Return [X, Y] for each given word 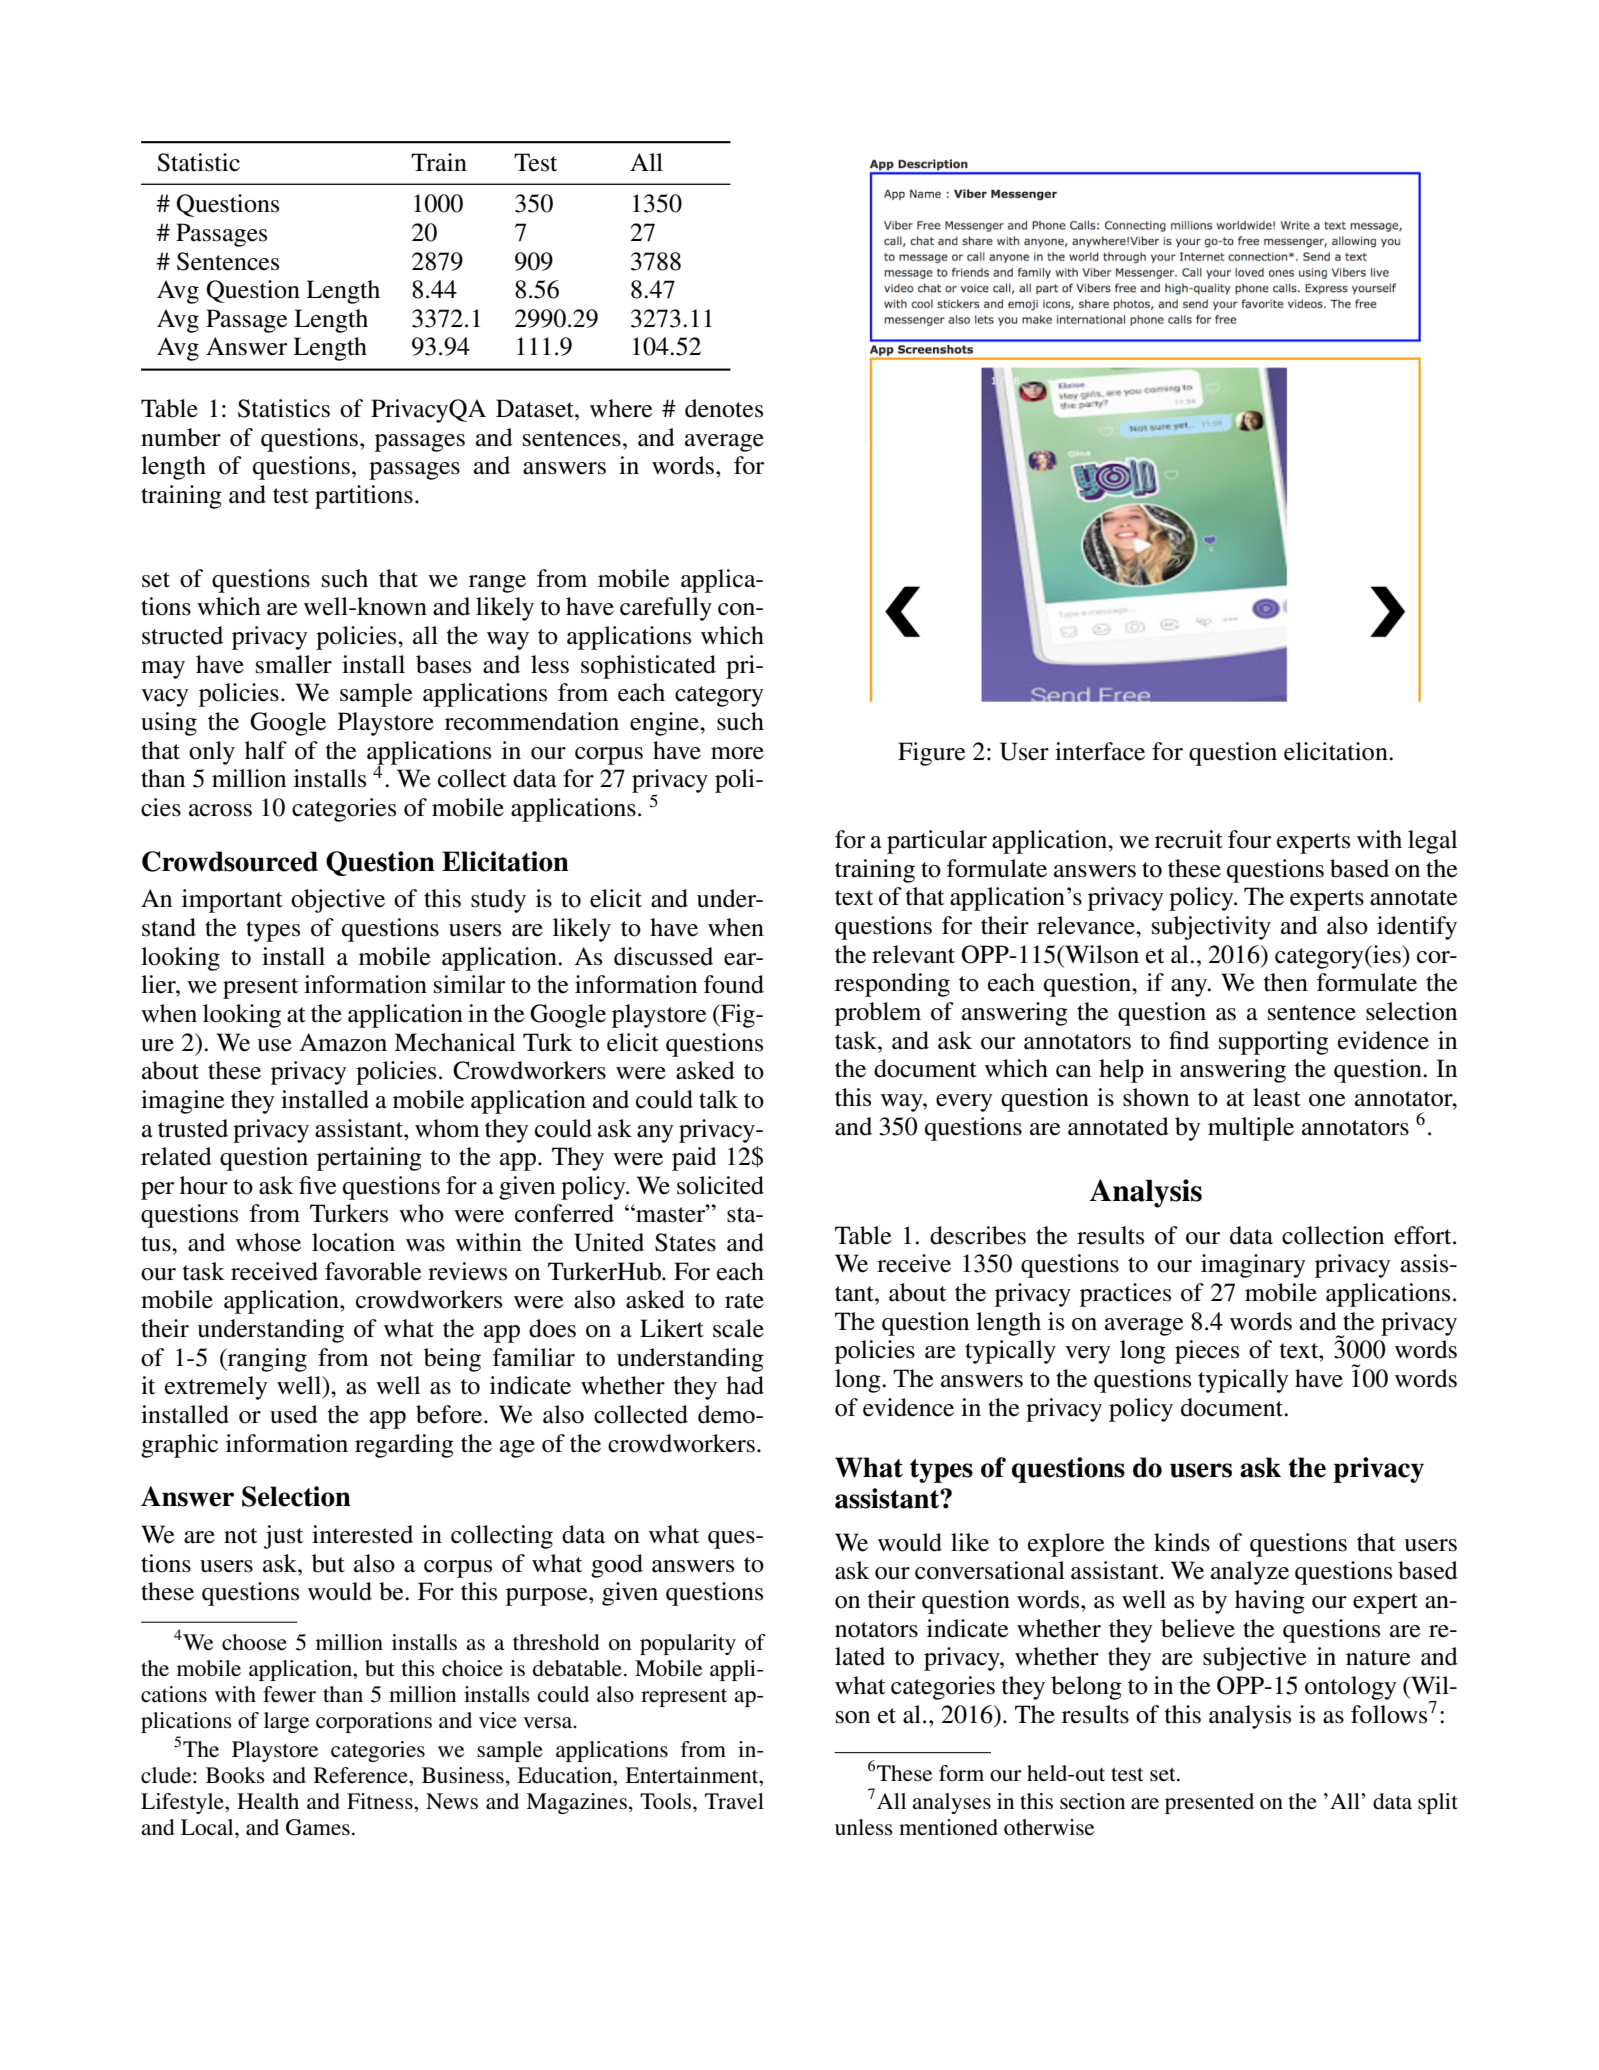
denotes [724, 408]
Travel [734, 1801]
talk [718, 1099]
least [1277, 1097]
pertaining [369, 1159]
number [181, 437]
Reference [362, 1775]
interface [1100, 751]
